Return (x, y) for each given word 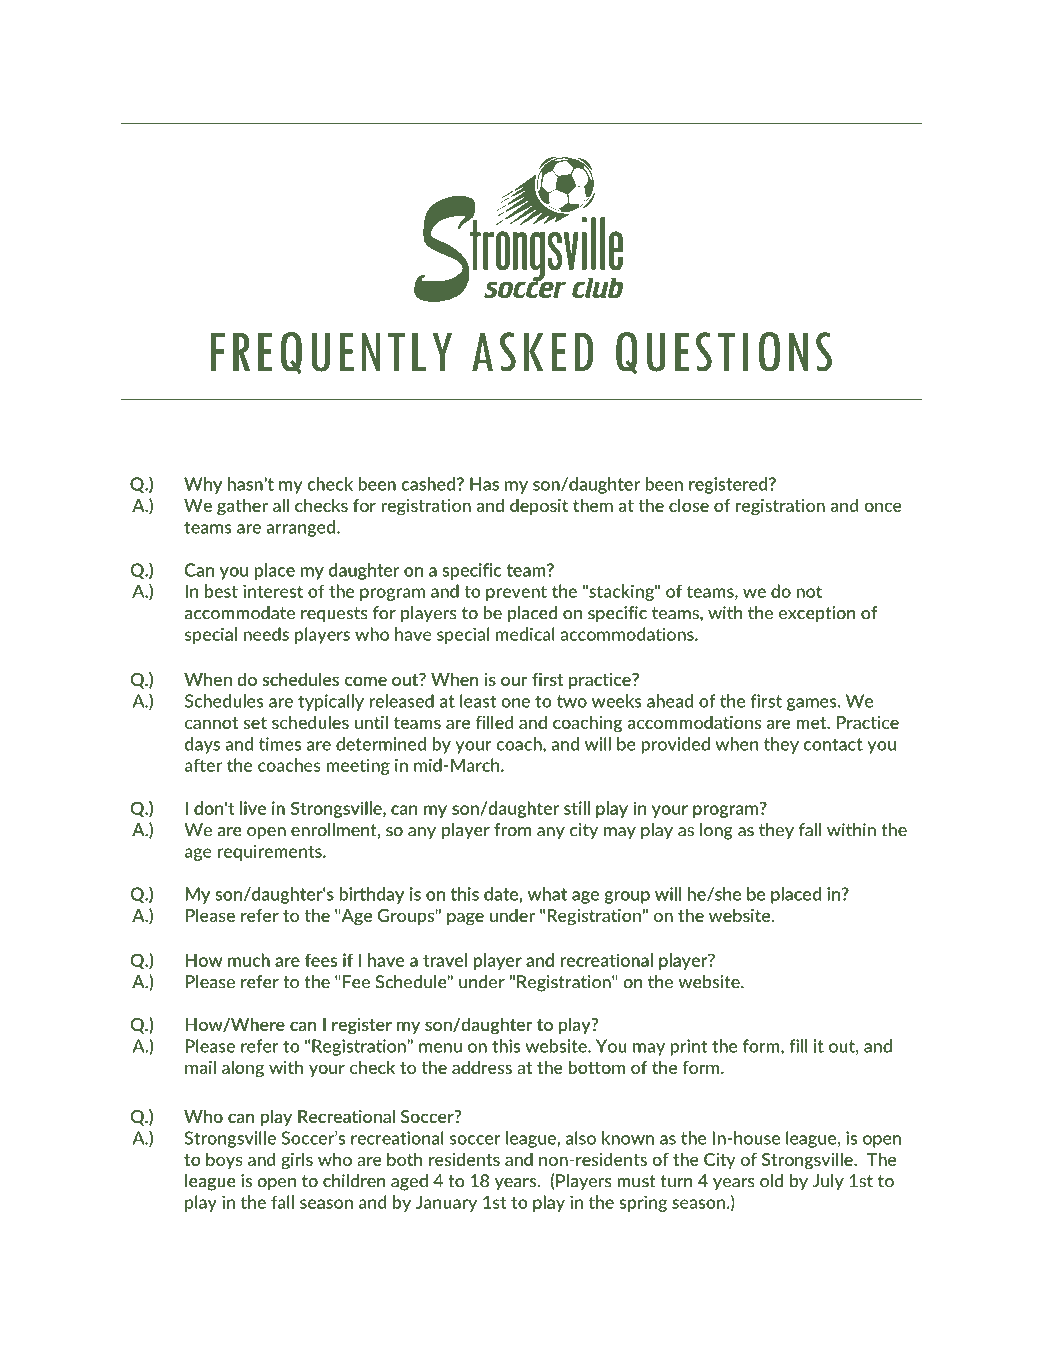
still (577, 808)
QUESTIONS (724, 353)
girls (297, 1160)
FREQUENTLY (331, 353)
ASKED (533, 352)
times (280, 744)
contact (833, 744)
